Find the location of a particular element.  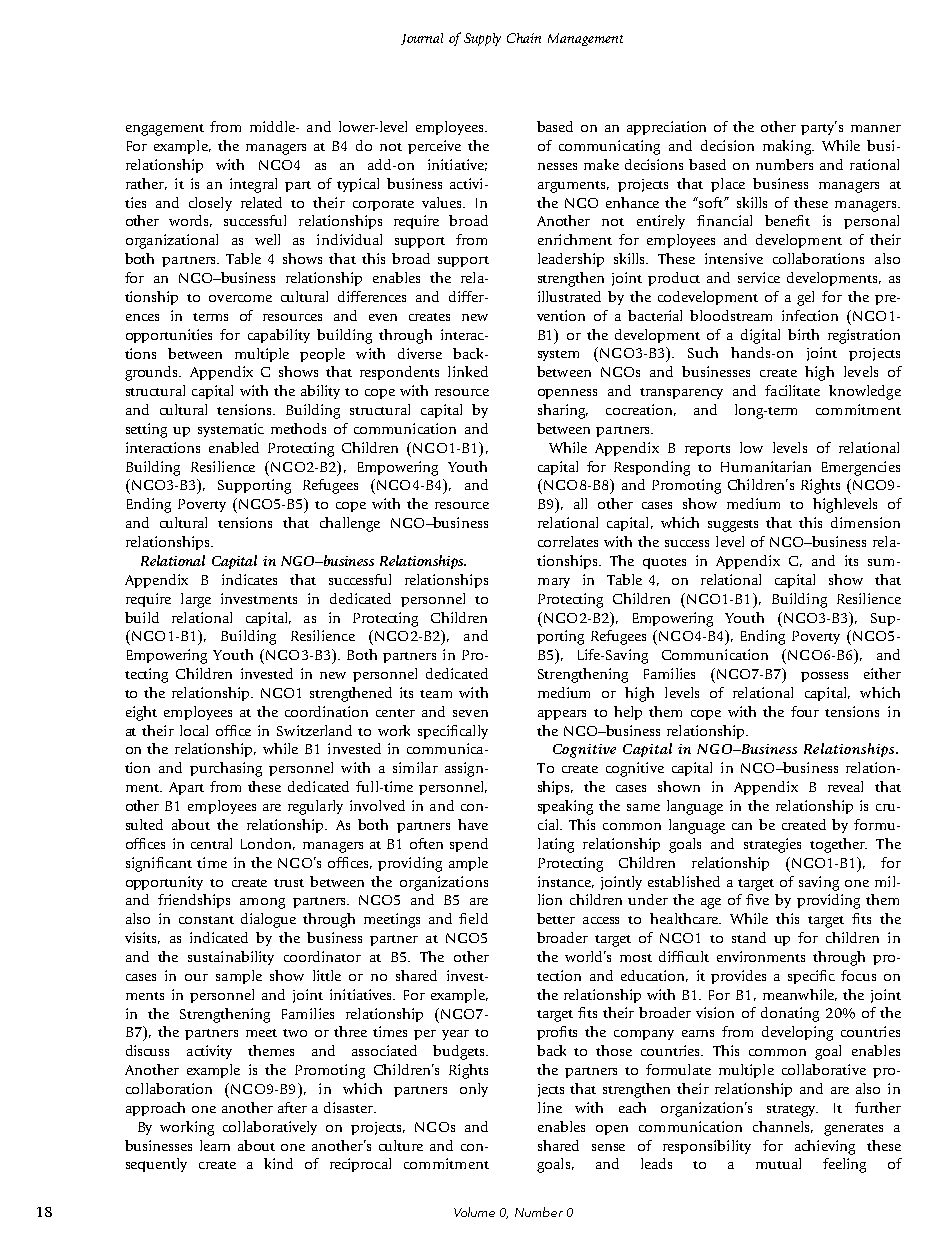

linked is located at coordinates (468, 371).
